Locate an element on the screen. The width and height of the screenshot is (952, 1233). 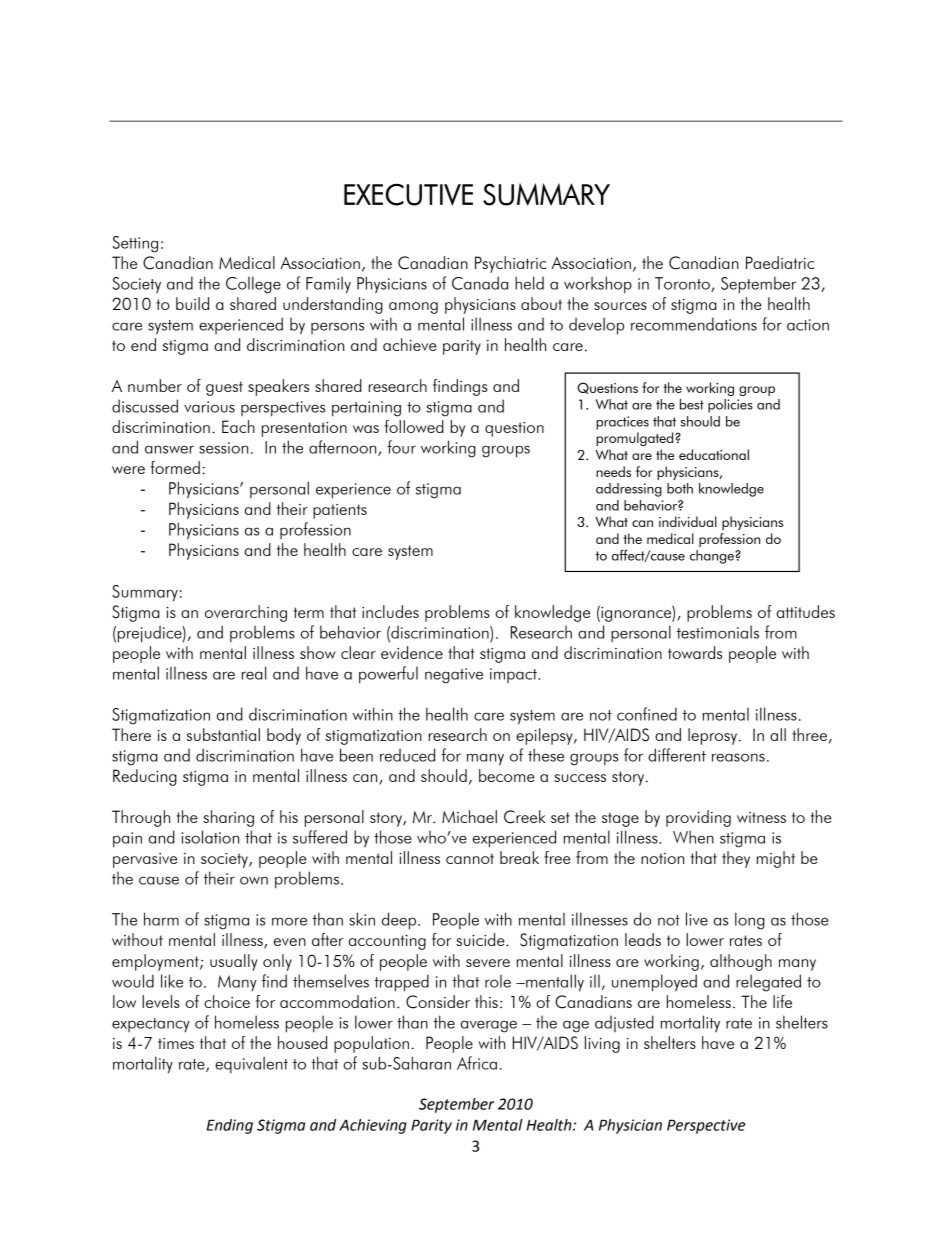
session is located at coordinates (223, 448).
